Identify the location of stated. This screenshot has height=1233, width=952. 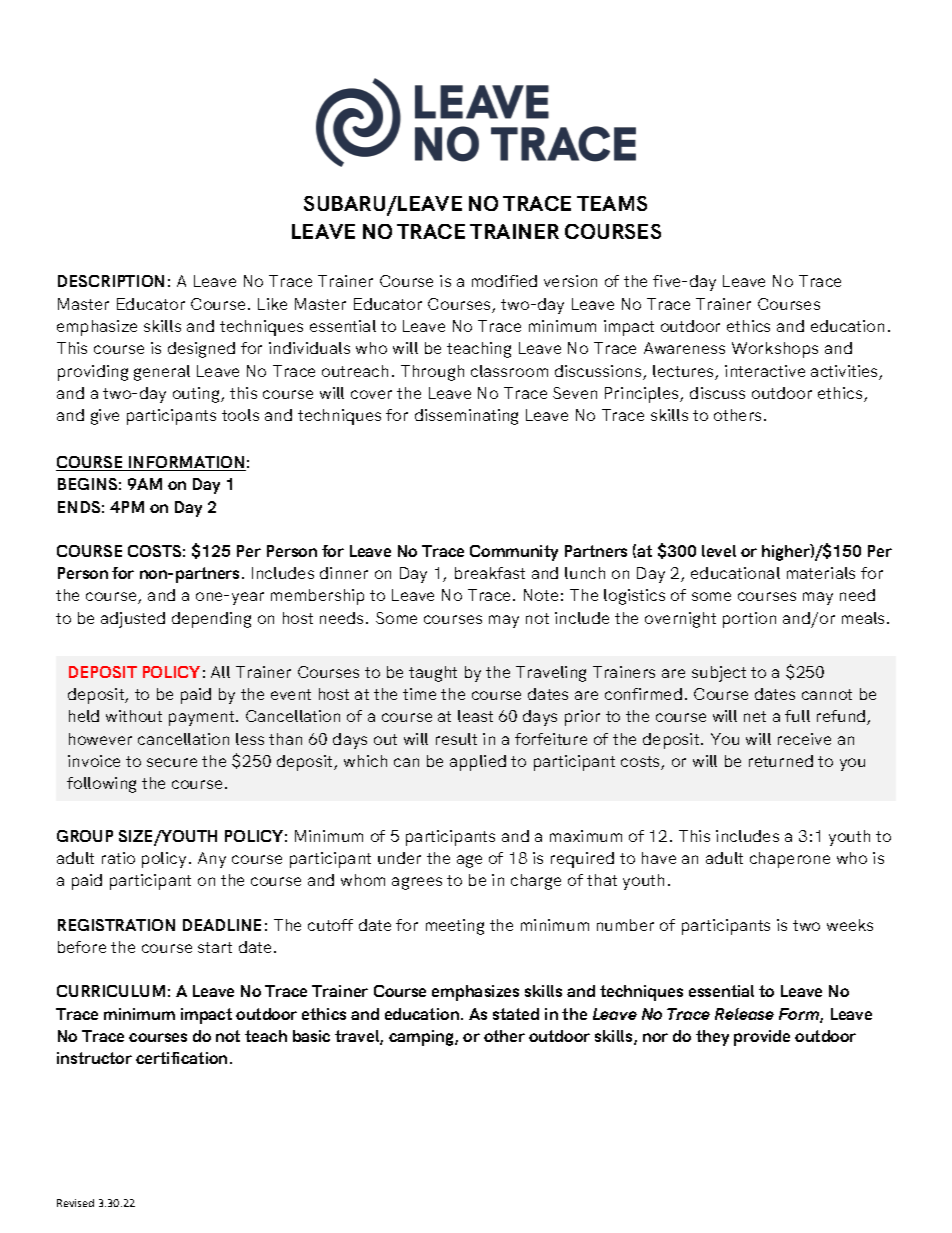
(516, 1014).
